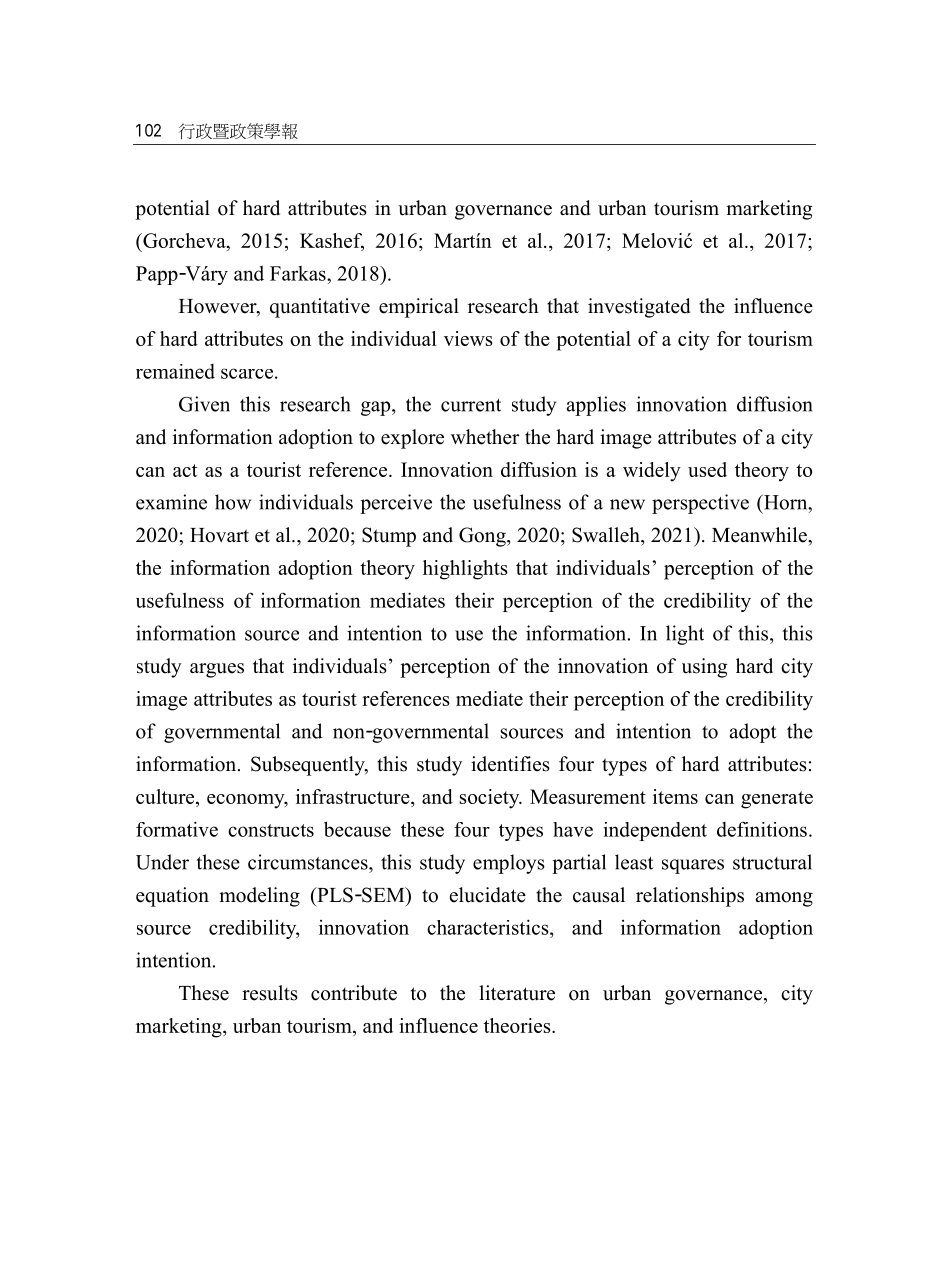  Describe the element at coordinates (704, 668) in the image. I see `using` at that location.
